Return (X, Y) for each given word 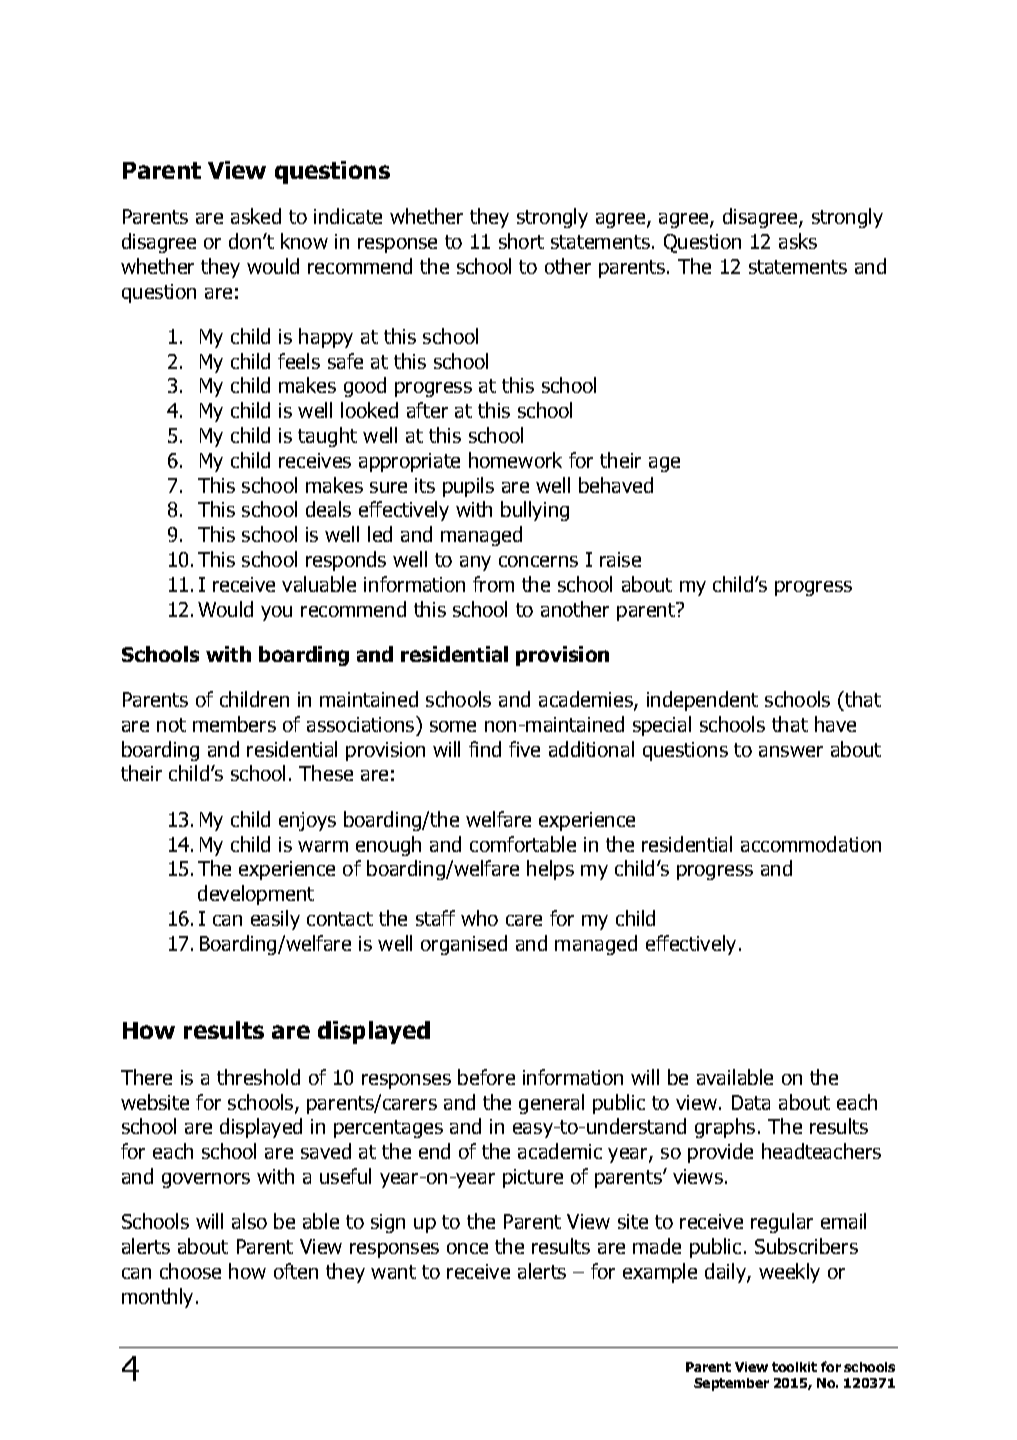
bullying (535, 511)
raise (620, 559)
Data (751, 1102)
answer (791, 751)
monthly (159, 1298)
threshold (258, 1077)
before (486, 1077)
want (393, 1272)
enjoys (307, 821)
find (485, 749)
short (521, 241)
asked (256, 216)
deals (328, 509)
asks (798, 241)
